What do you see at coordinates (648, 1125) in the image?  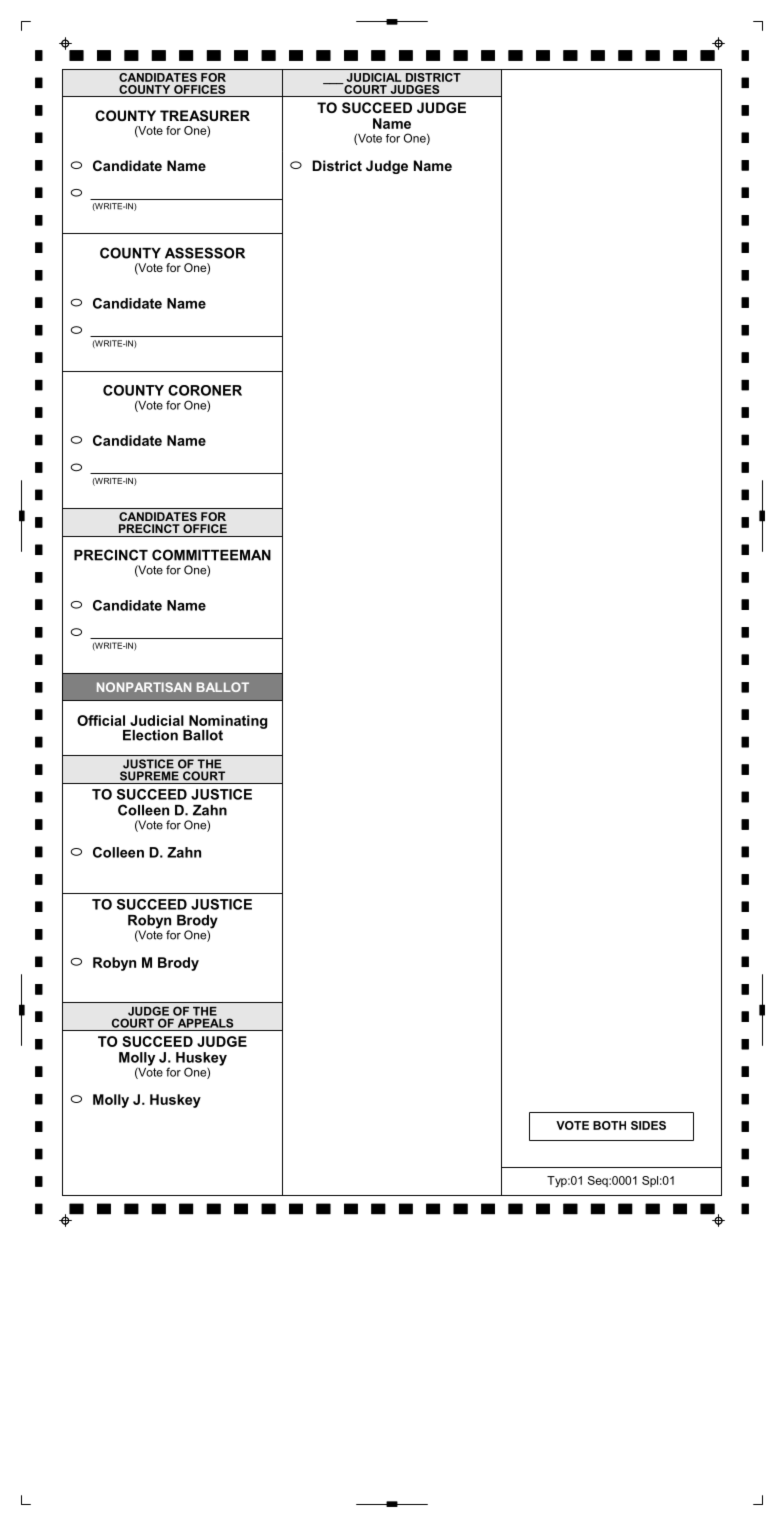 I see `SIDES` at bounding box center [648, 1125].
